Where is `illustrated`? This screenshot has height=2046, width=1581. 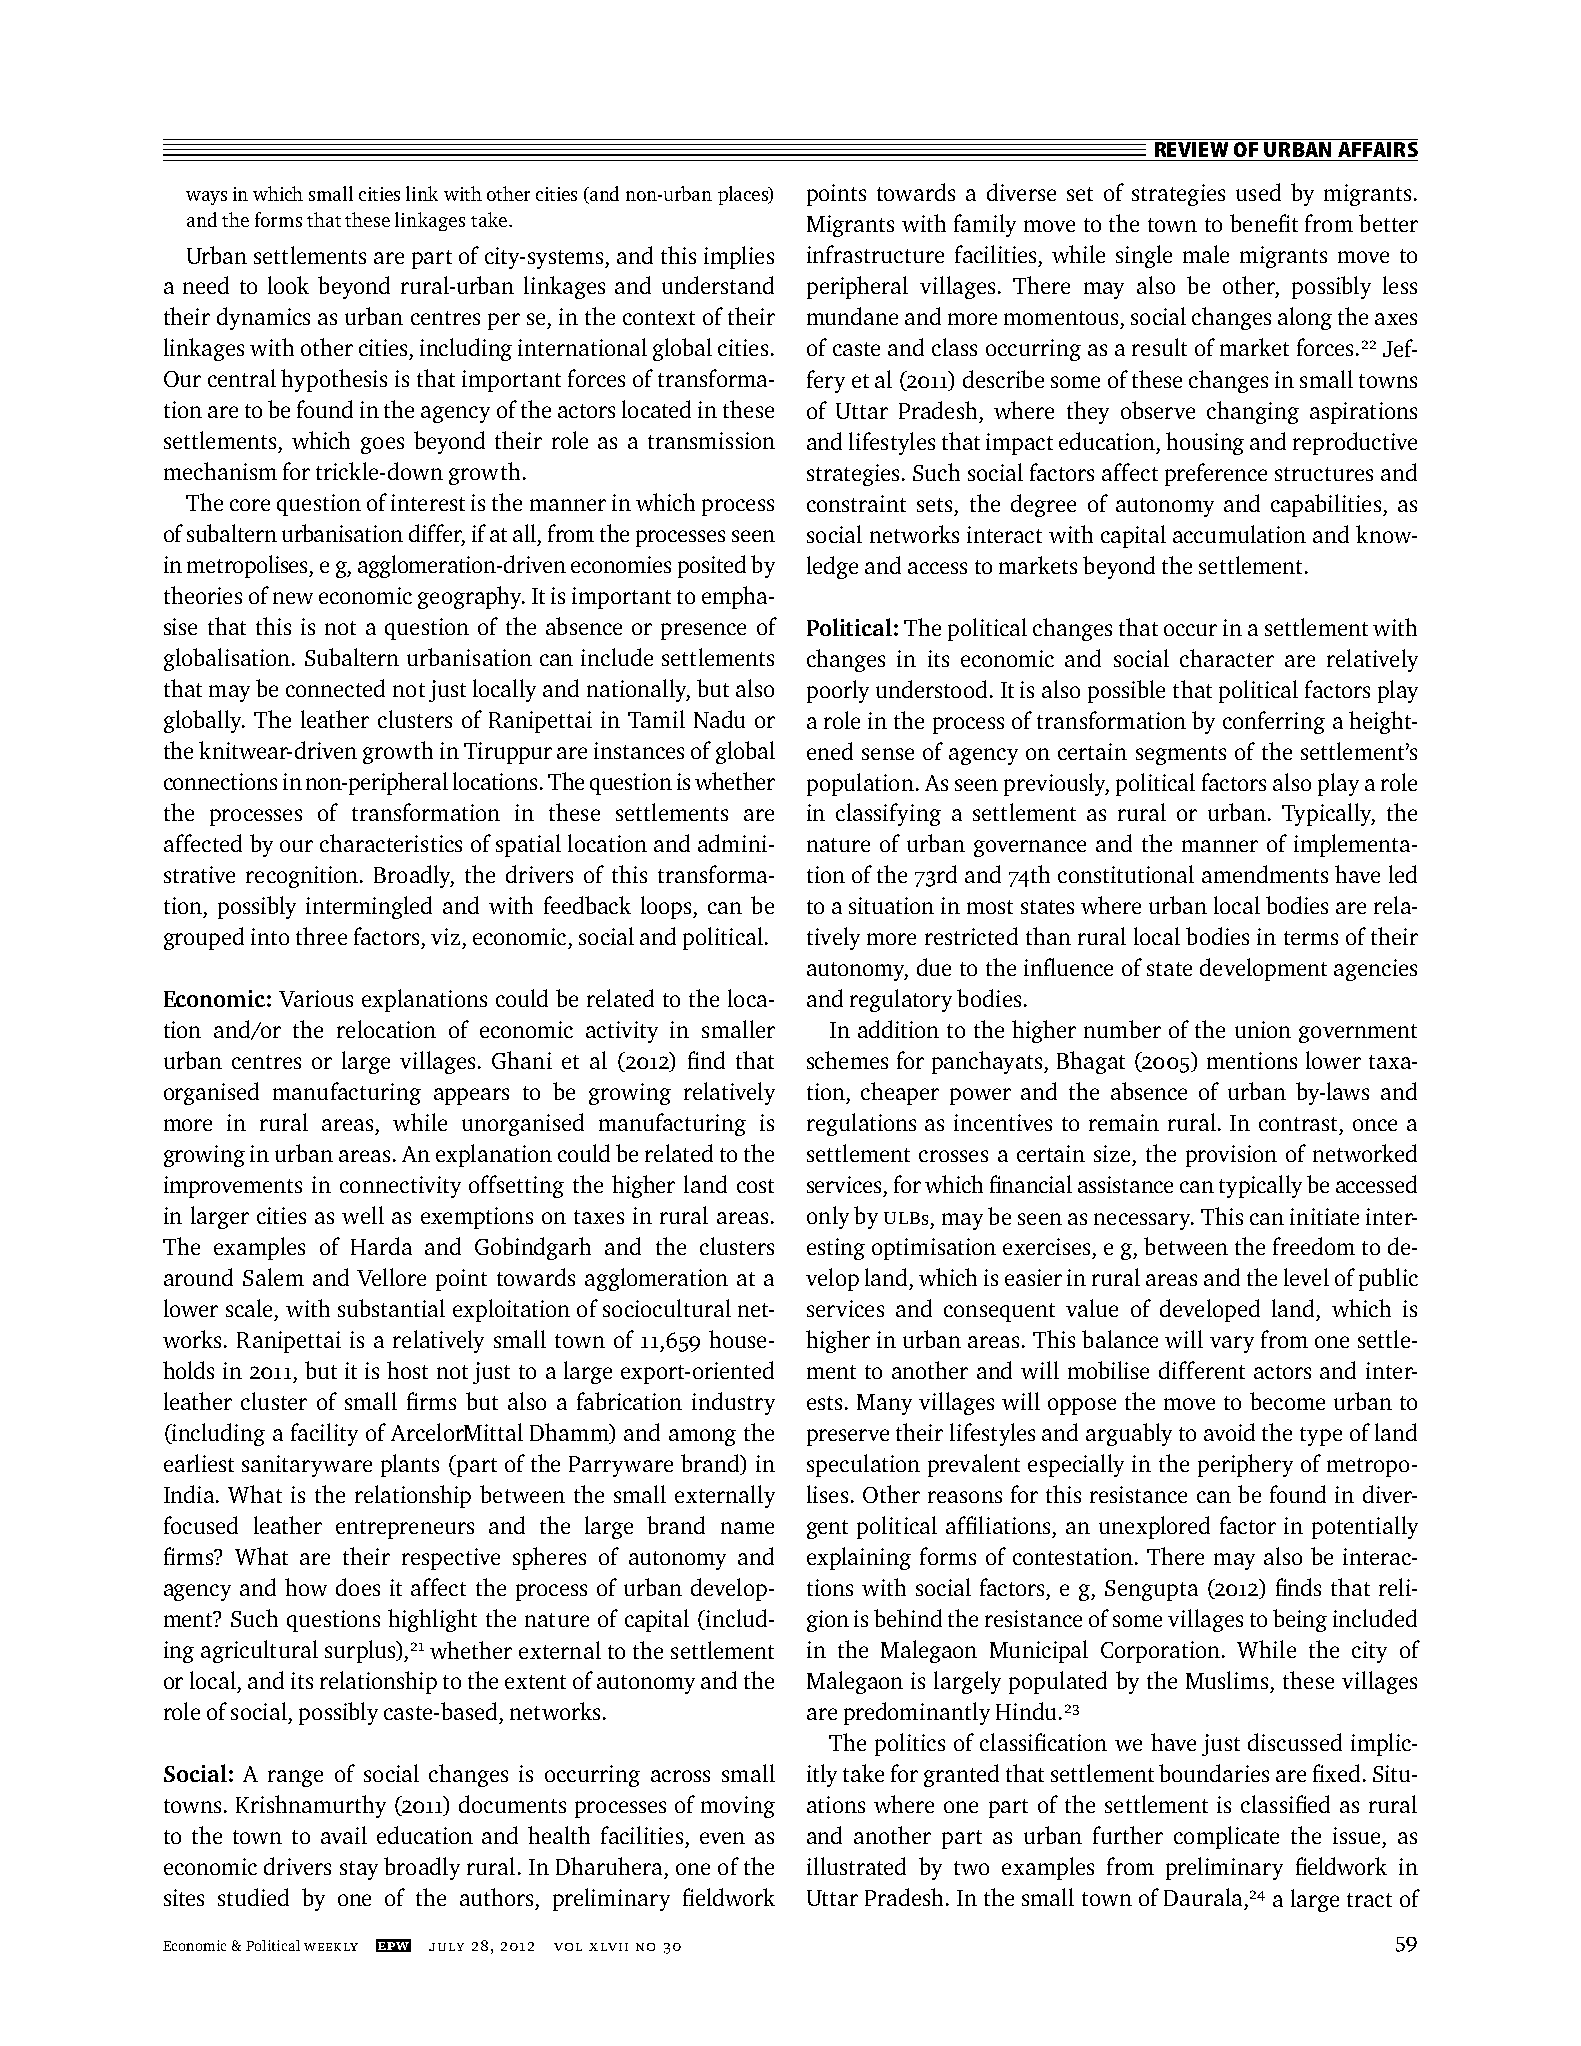
illustrated is located at coordinates (856, 1866).
